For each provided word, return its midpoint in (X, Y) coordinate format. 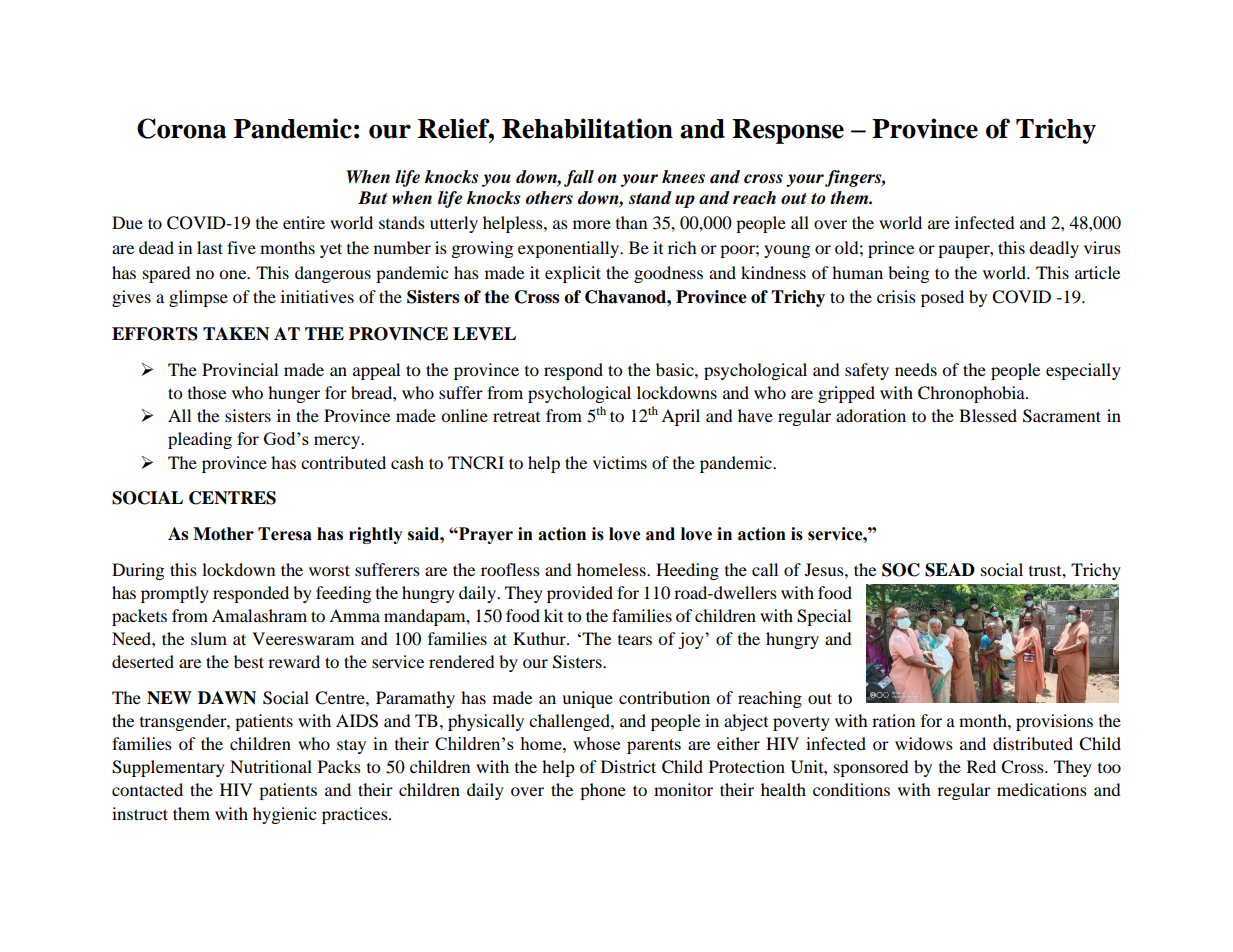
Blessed (988, 415)
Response (788, 131)
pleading (200, 440)
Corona (182, 128)
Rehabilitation (587, 128)
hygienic (284, 815)
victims (620, 462)
